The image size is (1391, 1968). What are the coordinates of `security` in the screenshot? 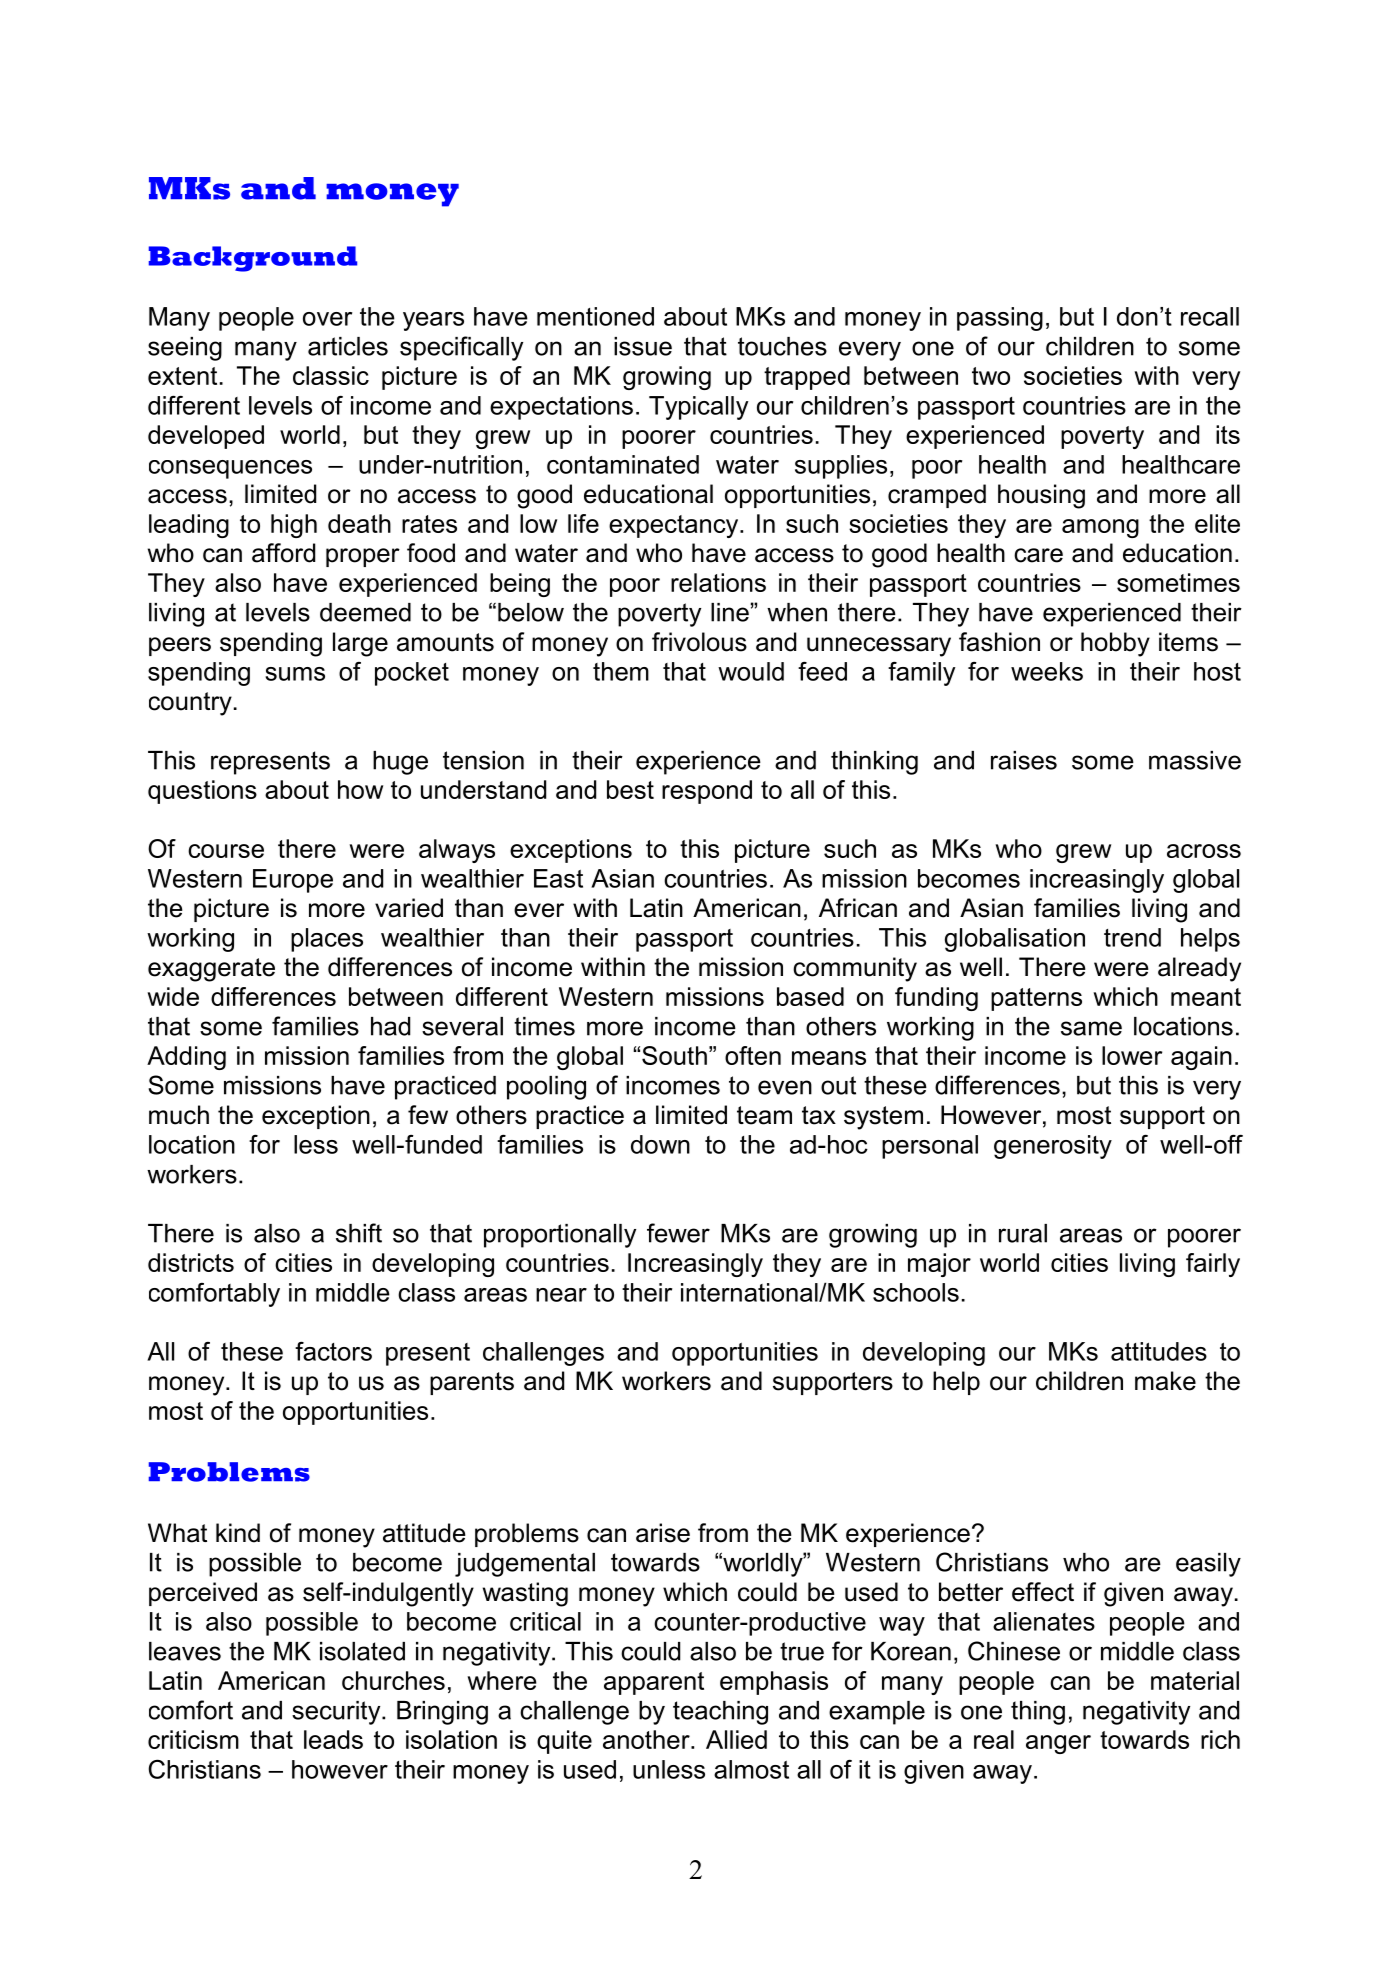 It's located at (337, 1713).
